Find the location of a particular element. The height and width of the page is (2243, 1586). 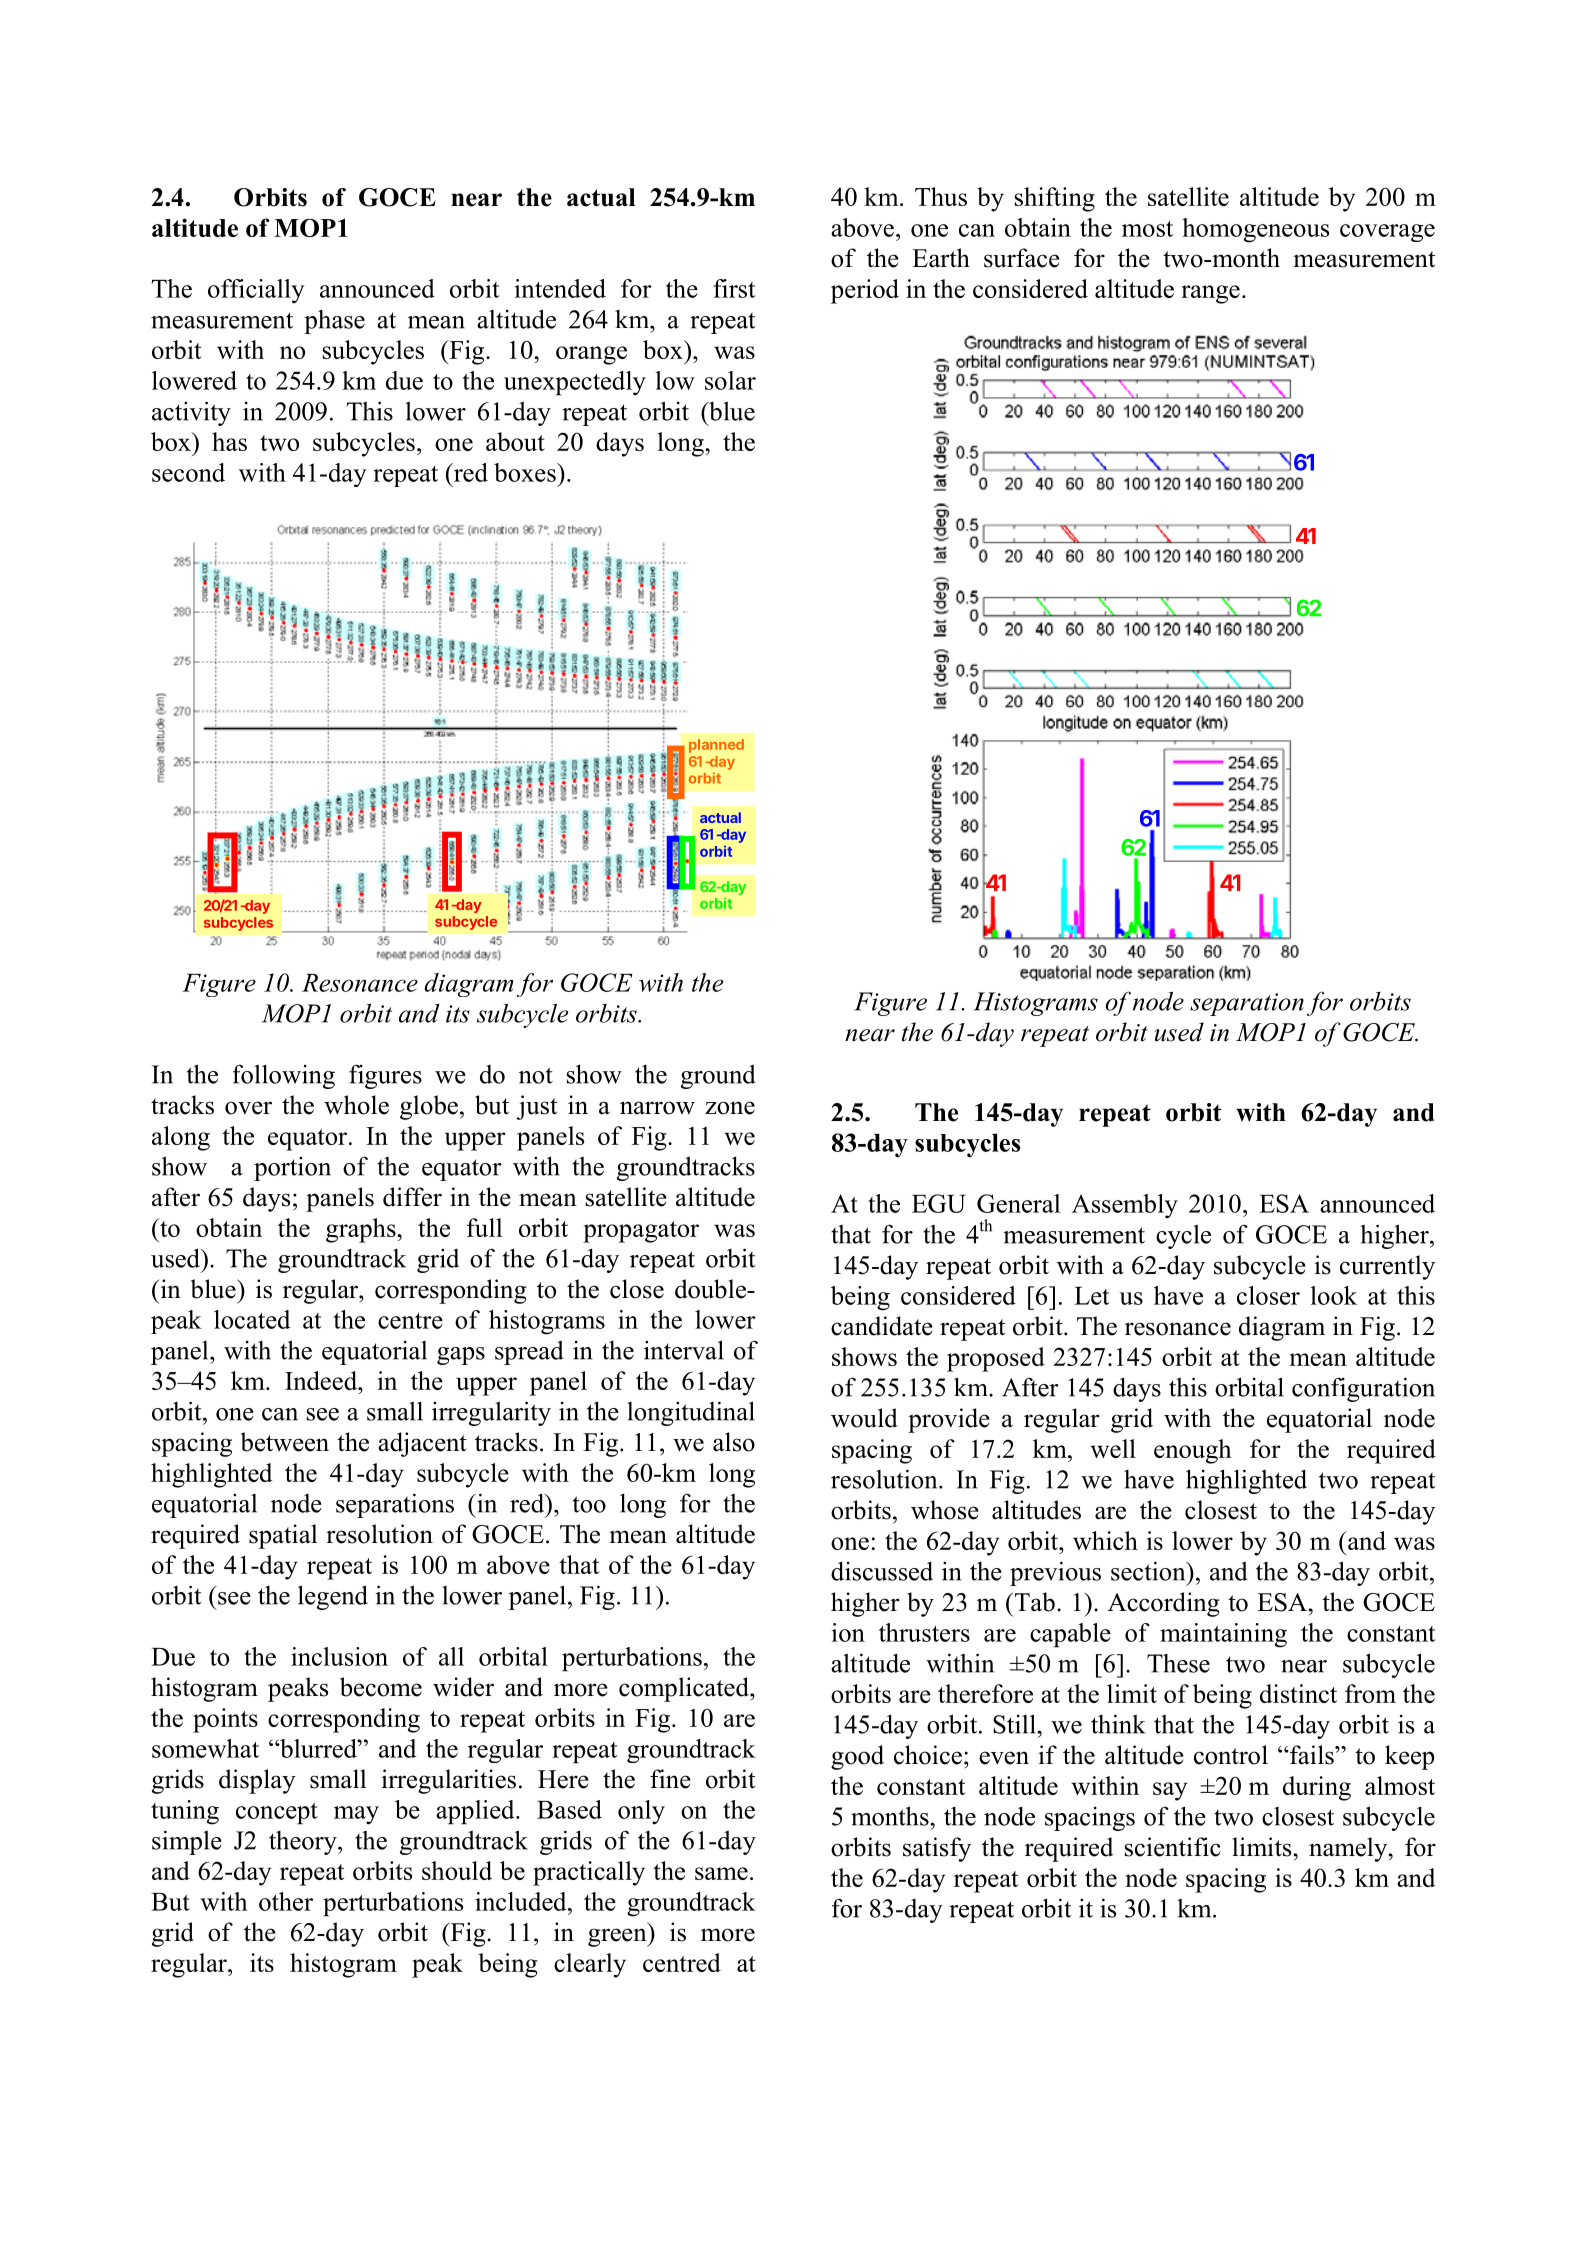

first is located at coordinates (734, 288).
